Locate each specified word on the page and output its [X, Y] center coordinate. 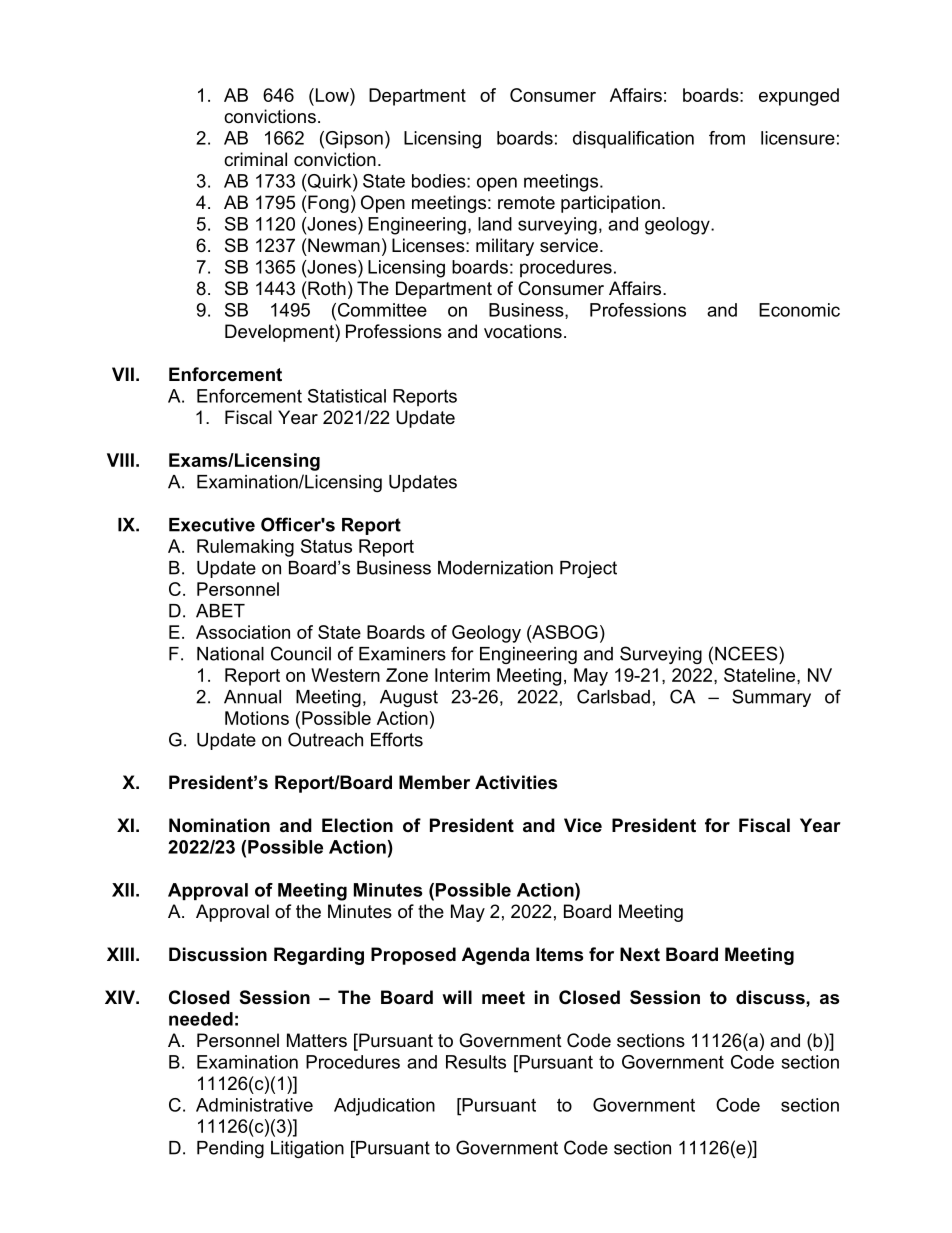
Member [434, 782]
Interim [462, 675]
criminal [255, 159]
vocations [523, 331]
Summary [771, 698]
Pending [230, 1149]
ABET [220, 611]
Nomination [219, 825]
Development [280, 333]
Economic [799, 310]
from [727, 138]
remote [526, 203]
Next [640, 954]
